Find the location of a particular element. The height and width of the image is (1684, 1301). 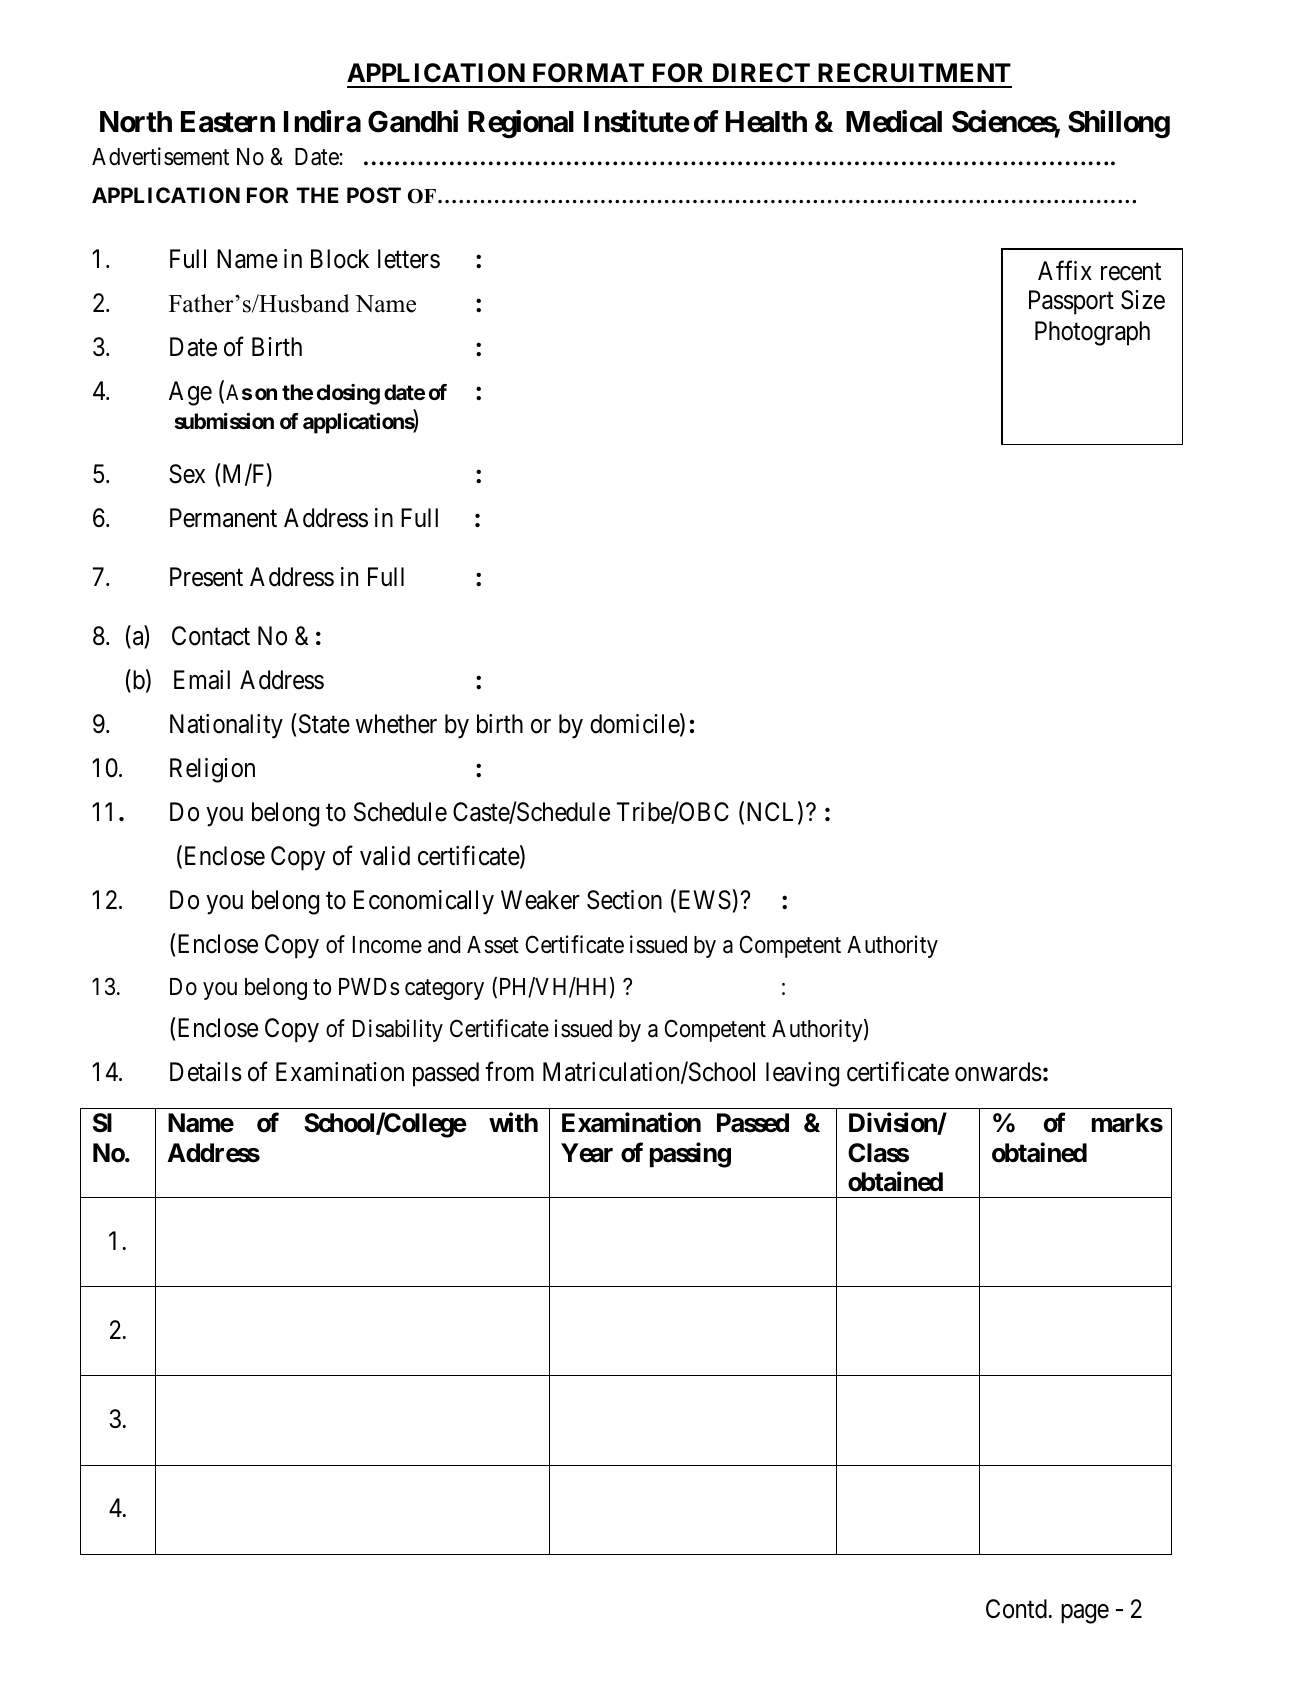

Year is located at coordinates (587, 1153).
